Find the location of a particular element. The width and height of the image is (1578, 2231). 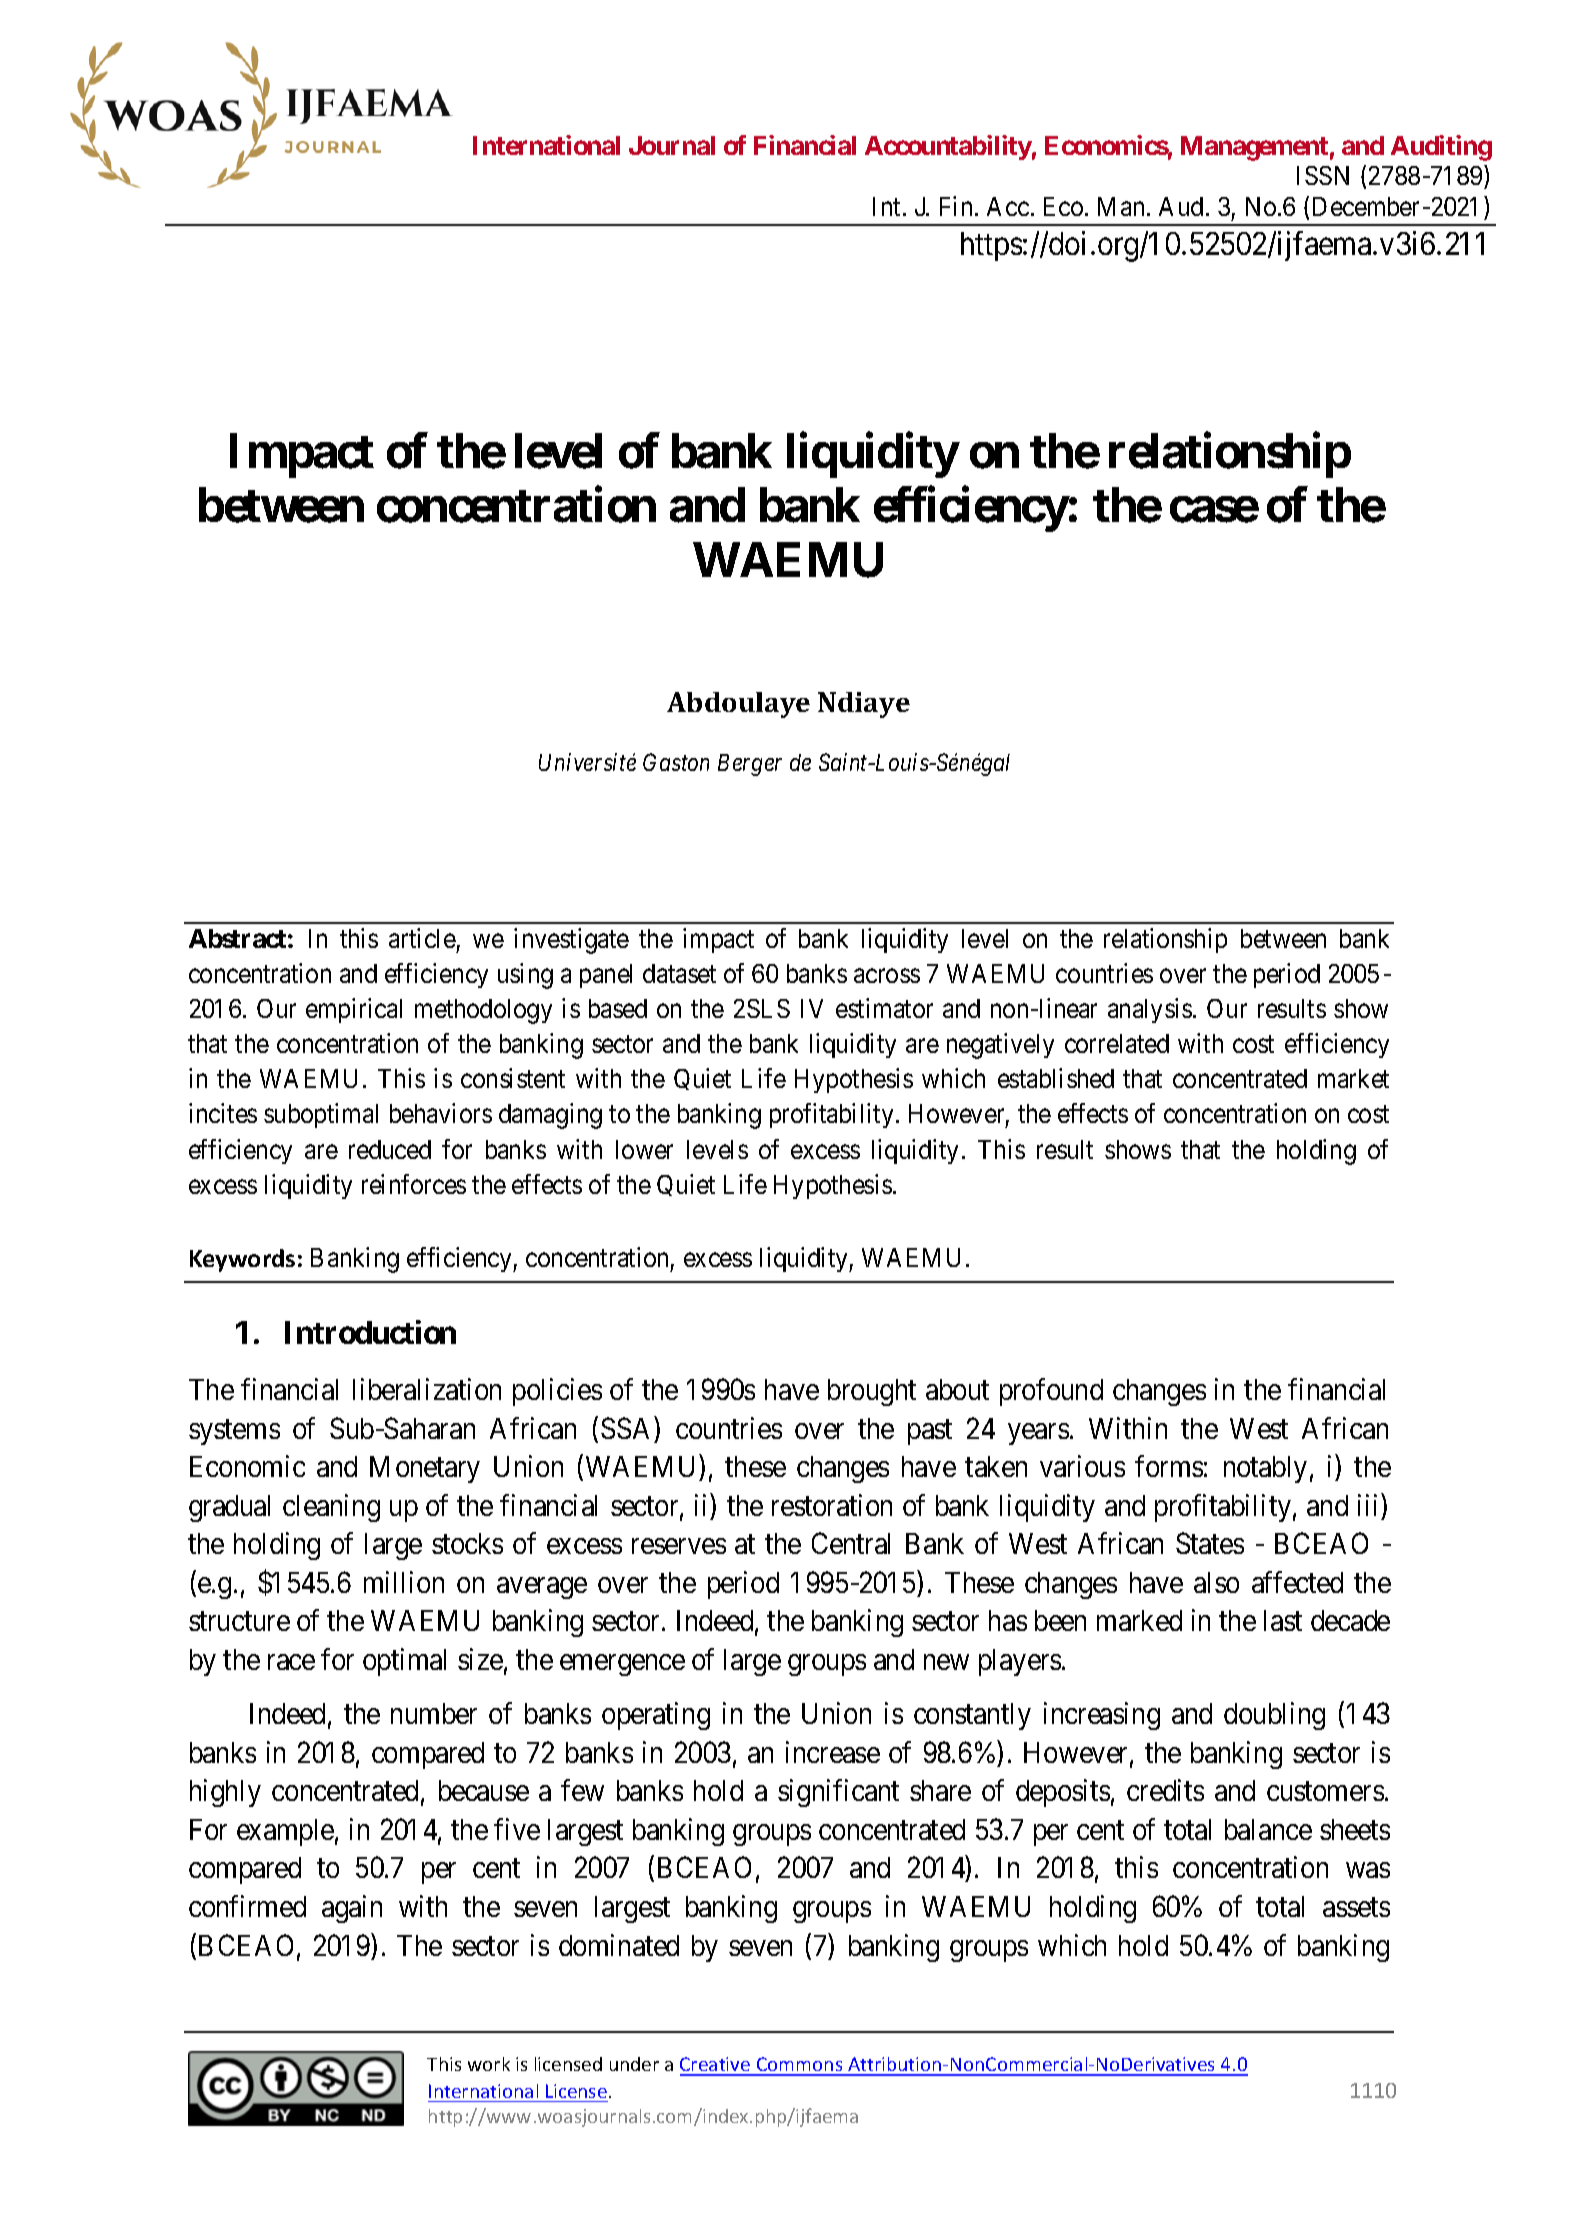

again is located at coordinates (352, 1909).
